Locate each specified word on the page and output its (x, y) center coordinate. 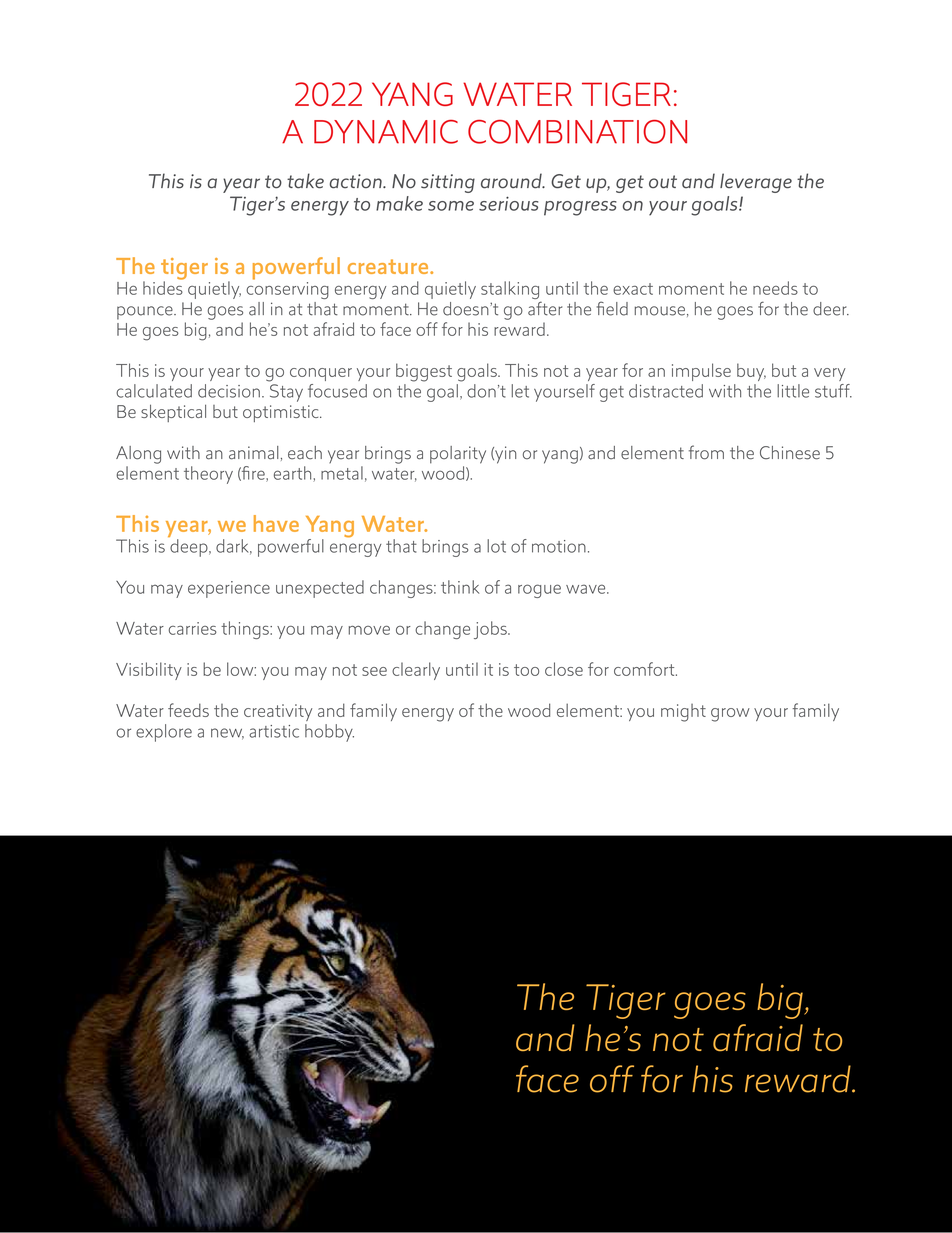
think (460, 587)
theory (208, 475)
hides (163, 287)
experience (229, 589)
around (512, 181)
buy (751, 372)
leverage (756, 183)
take (305, 181)
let (520, 391)
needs (775, 288)
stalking (511, 291)
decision (229, 391)
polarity (458, 455)
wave (587, 589)
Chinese (790, 453)
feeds (188, 710)
